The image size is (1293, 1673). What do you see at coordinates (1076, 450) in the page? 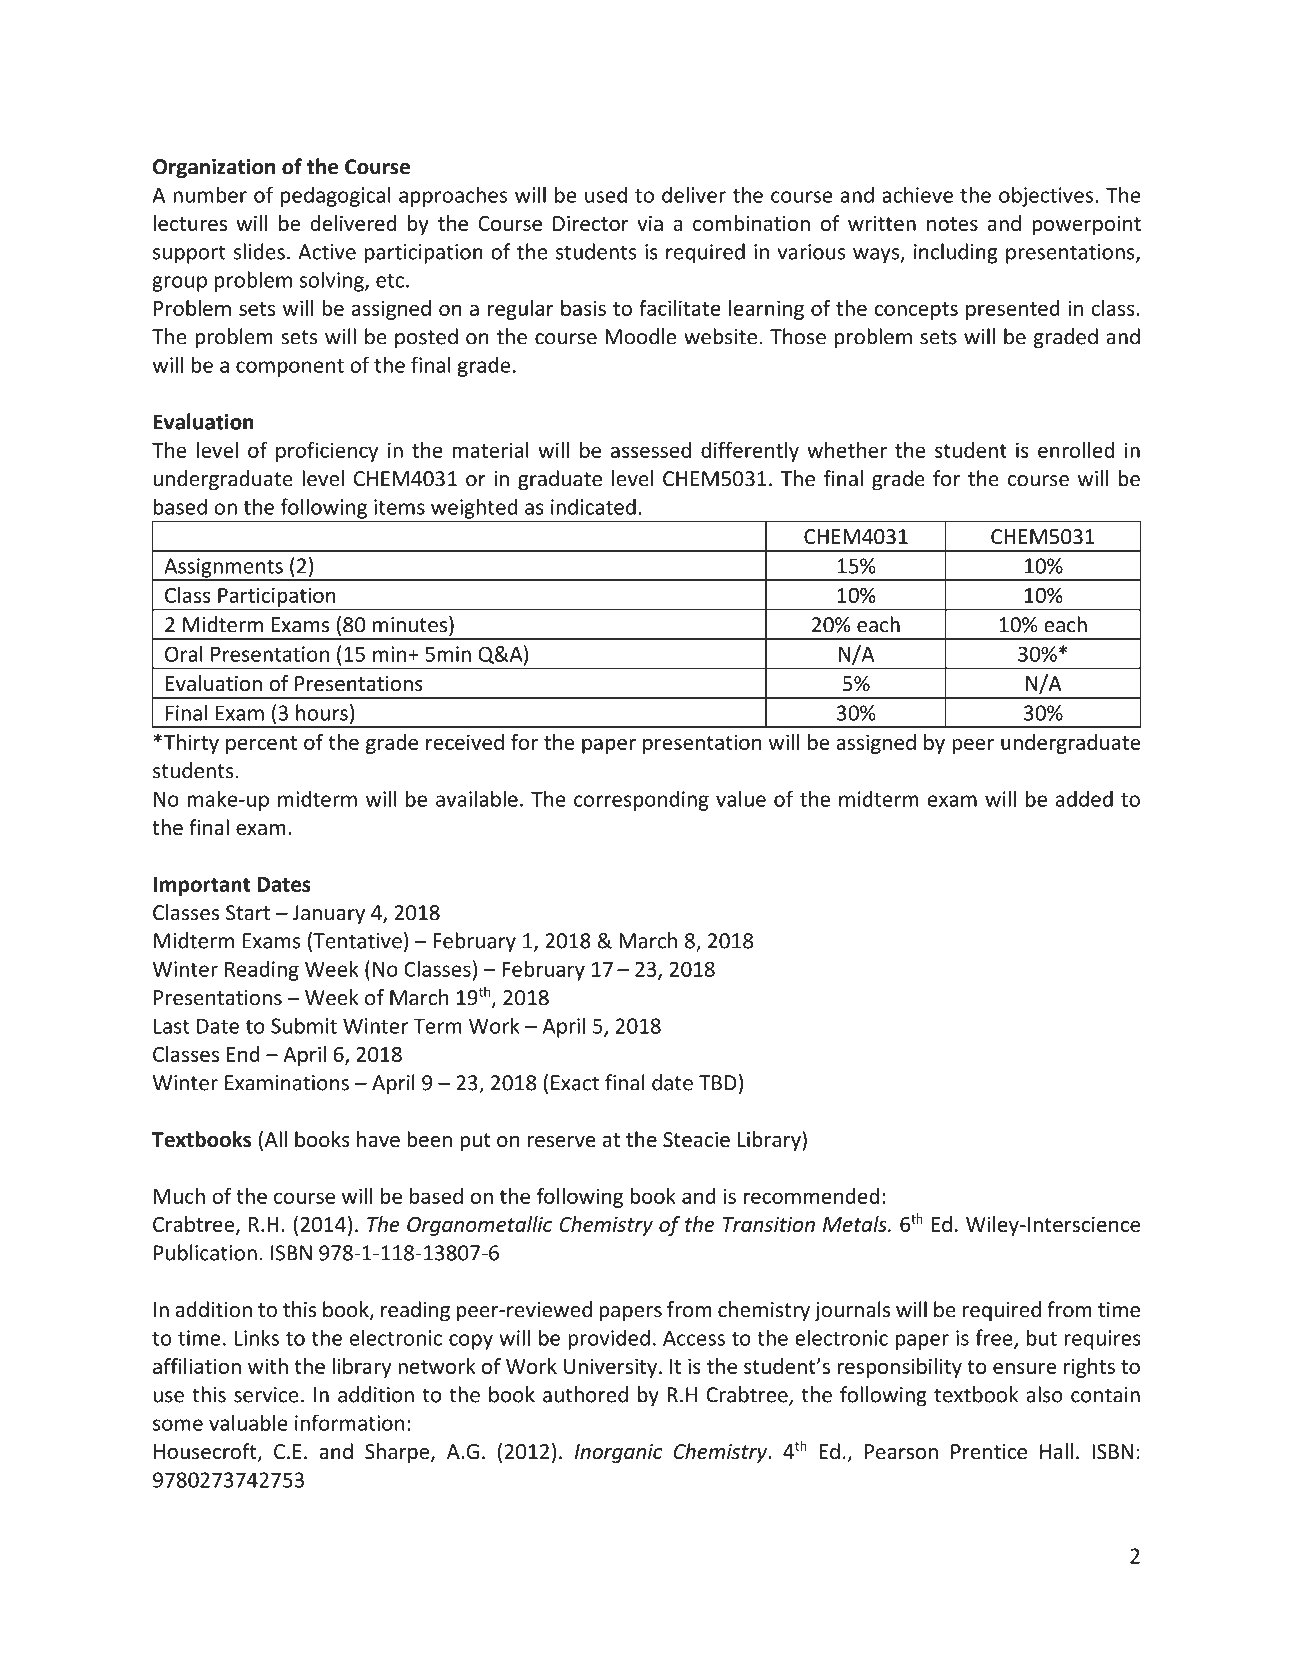
I see `enrolled` at bounding box center [1076, 450].
